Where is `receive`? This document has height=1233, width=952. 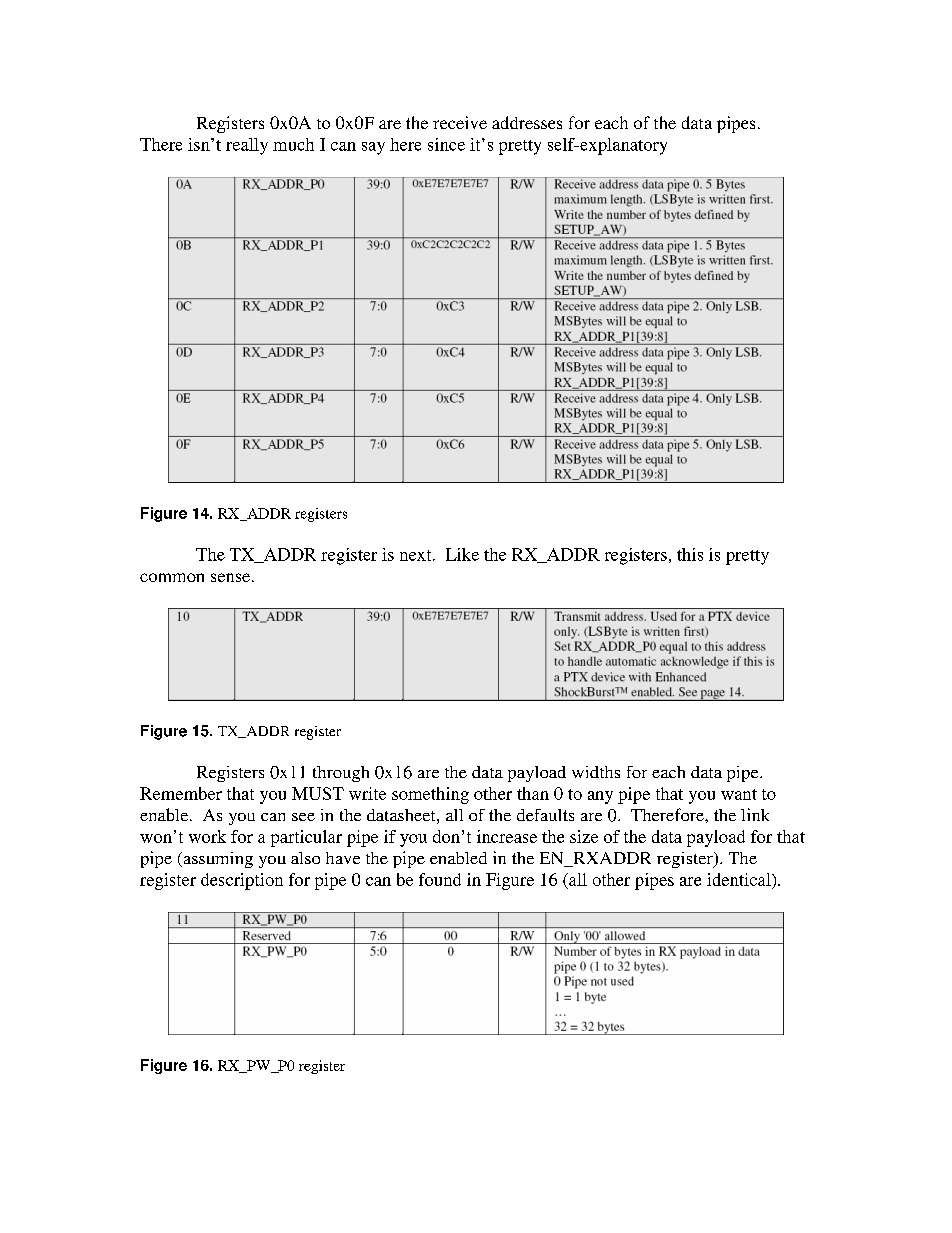 receive is located at coordinates (460, 122).
